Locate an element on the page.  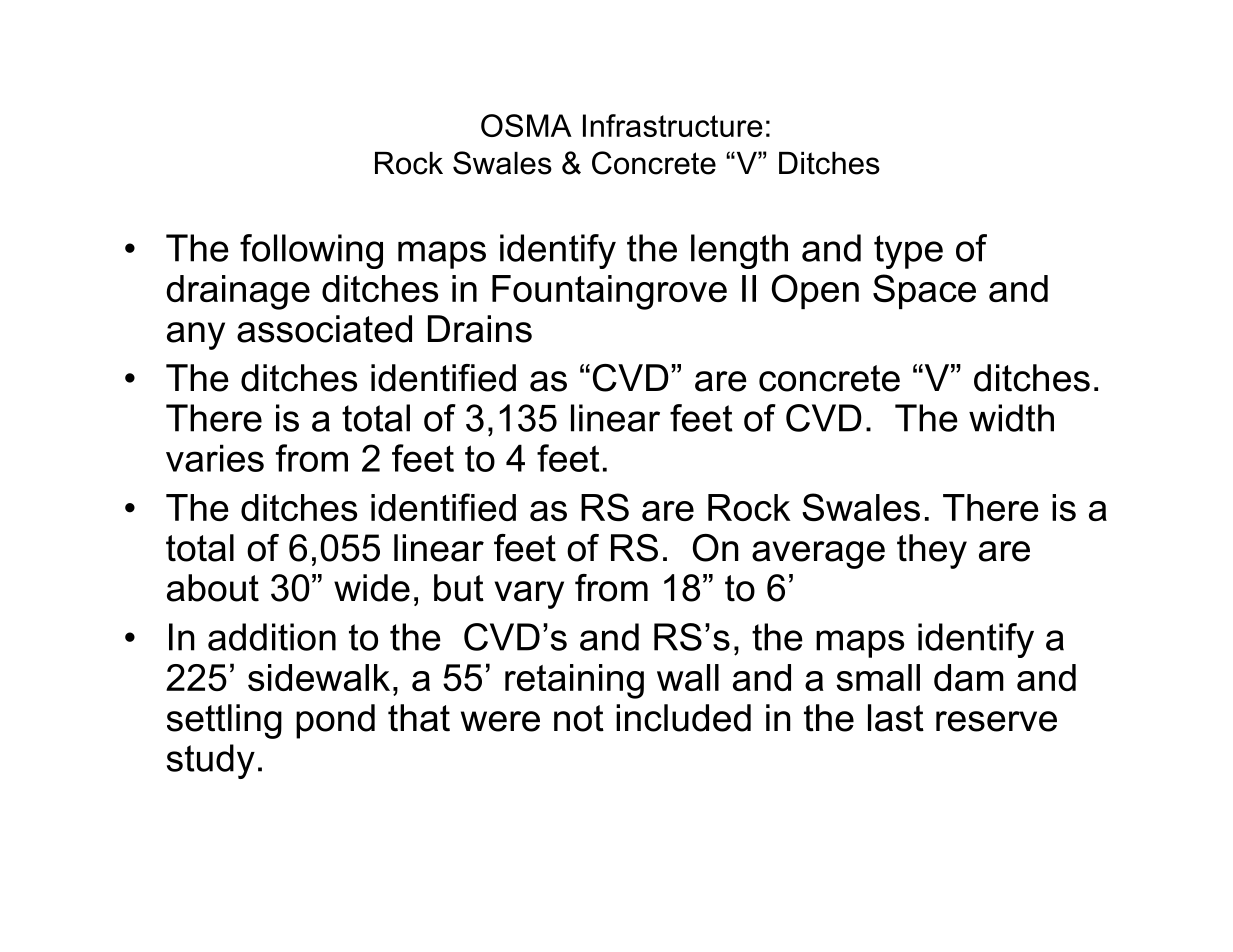
pond is located at coordinates (335, 721).
